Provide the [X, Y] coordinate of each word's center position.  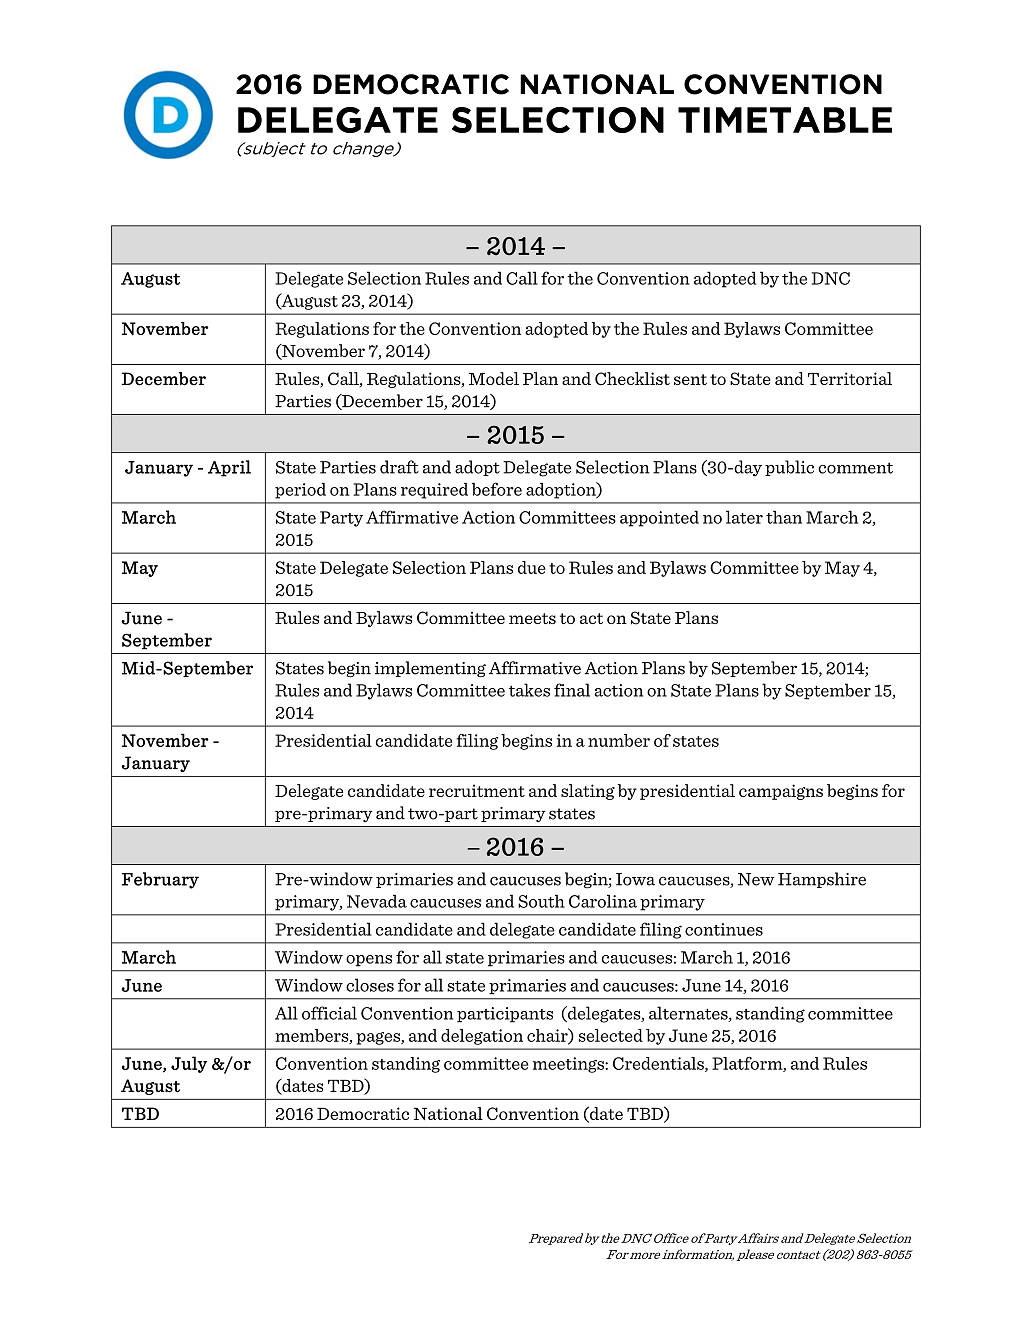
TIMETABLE [785, 120]
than [784, 517]
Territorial [850, 378]
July [189, 1064]
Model [494, 378]
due [532, 567]
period [300, 491]
